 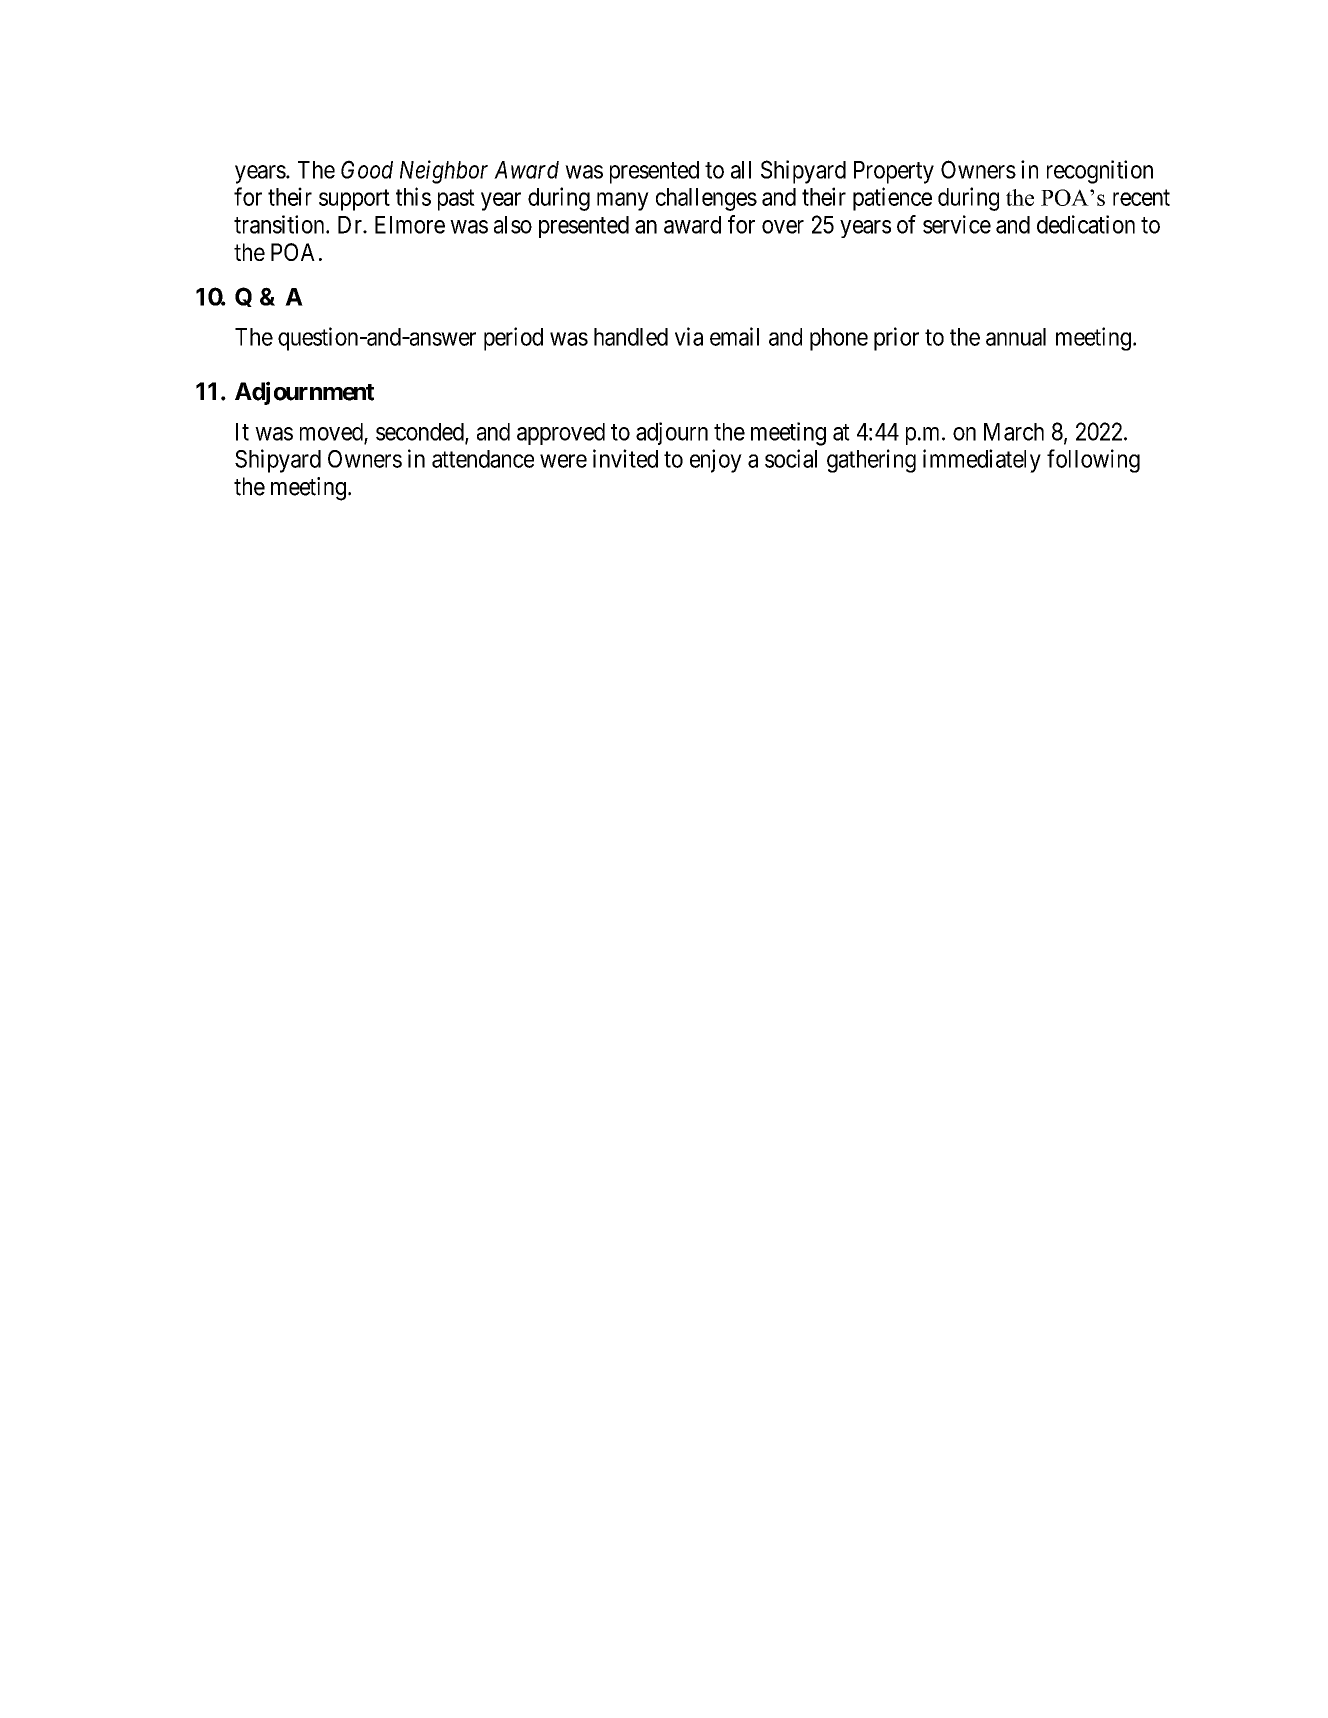 I want to click on following, so click(x=1093, y=461).
